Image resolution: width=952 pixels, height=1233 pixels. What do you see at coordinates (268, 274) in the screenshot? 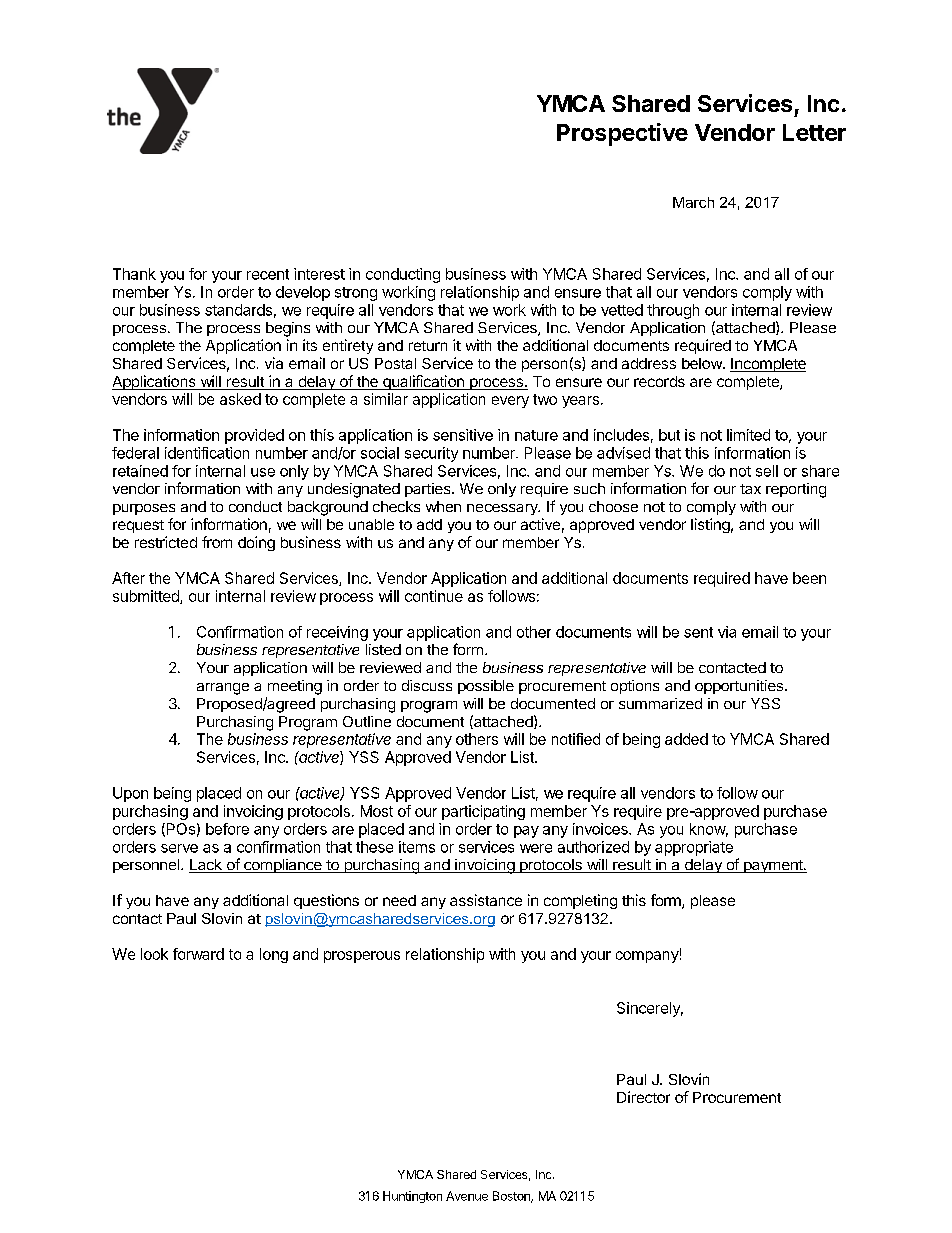
I see `recent` at bounding box center [268, 274].
